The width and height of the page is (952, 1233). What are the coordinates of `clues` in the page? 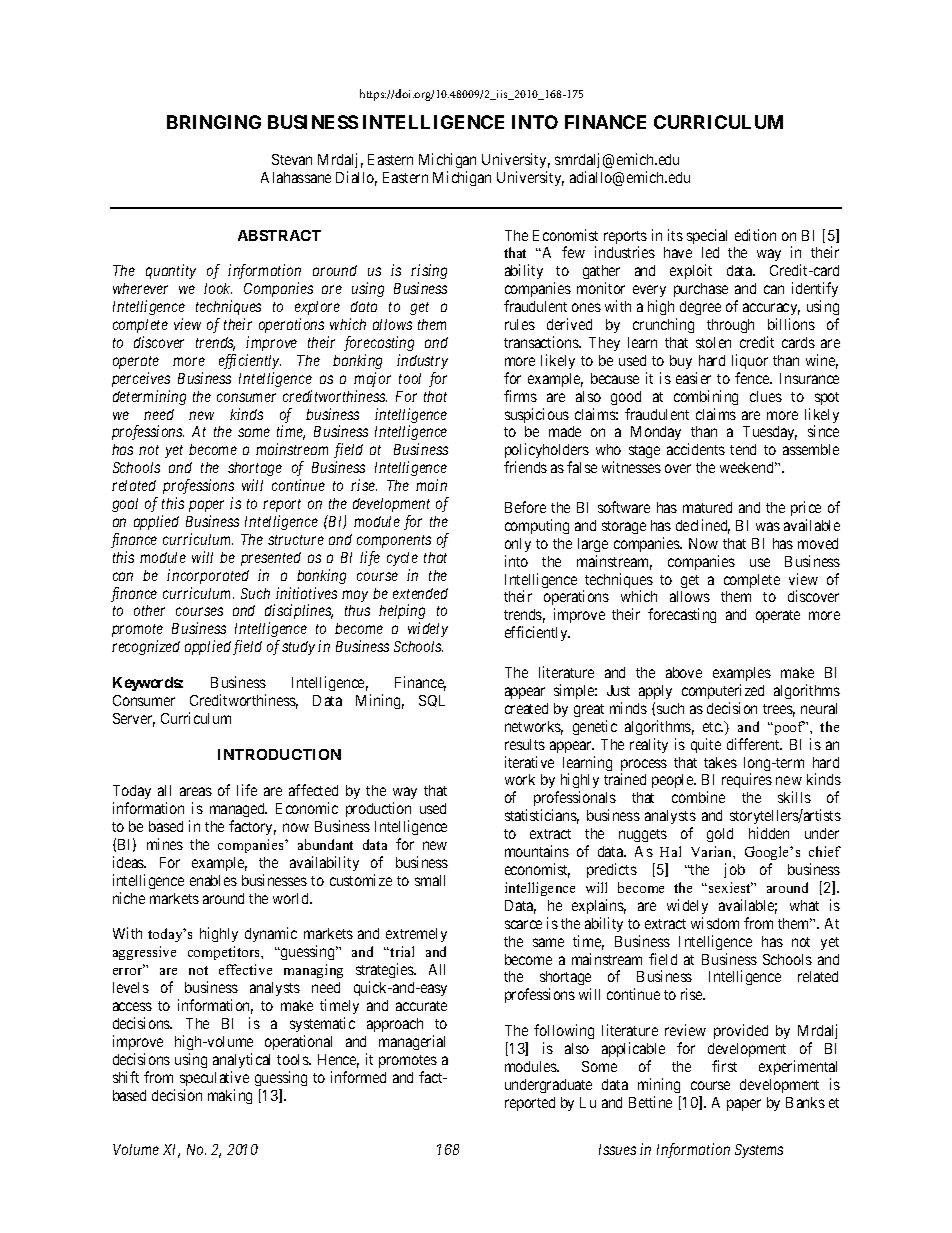 It's located at (766, 396).
